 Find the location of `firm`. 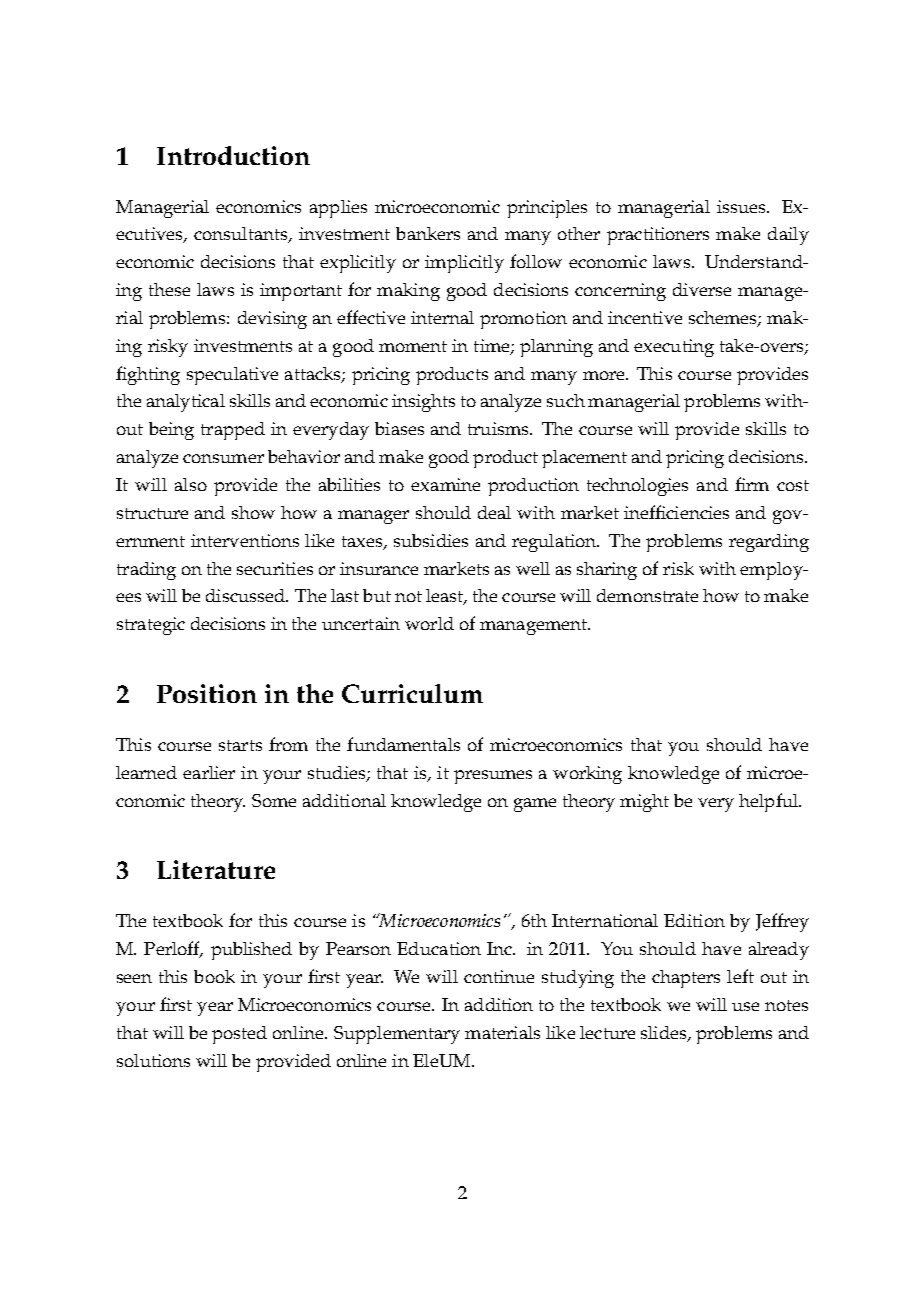

firm is located at coordinates (752, 484).
